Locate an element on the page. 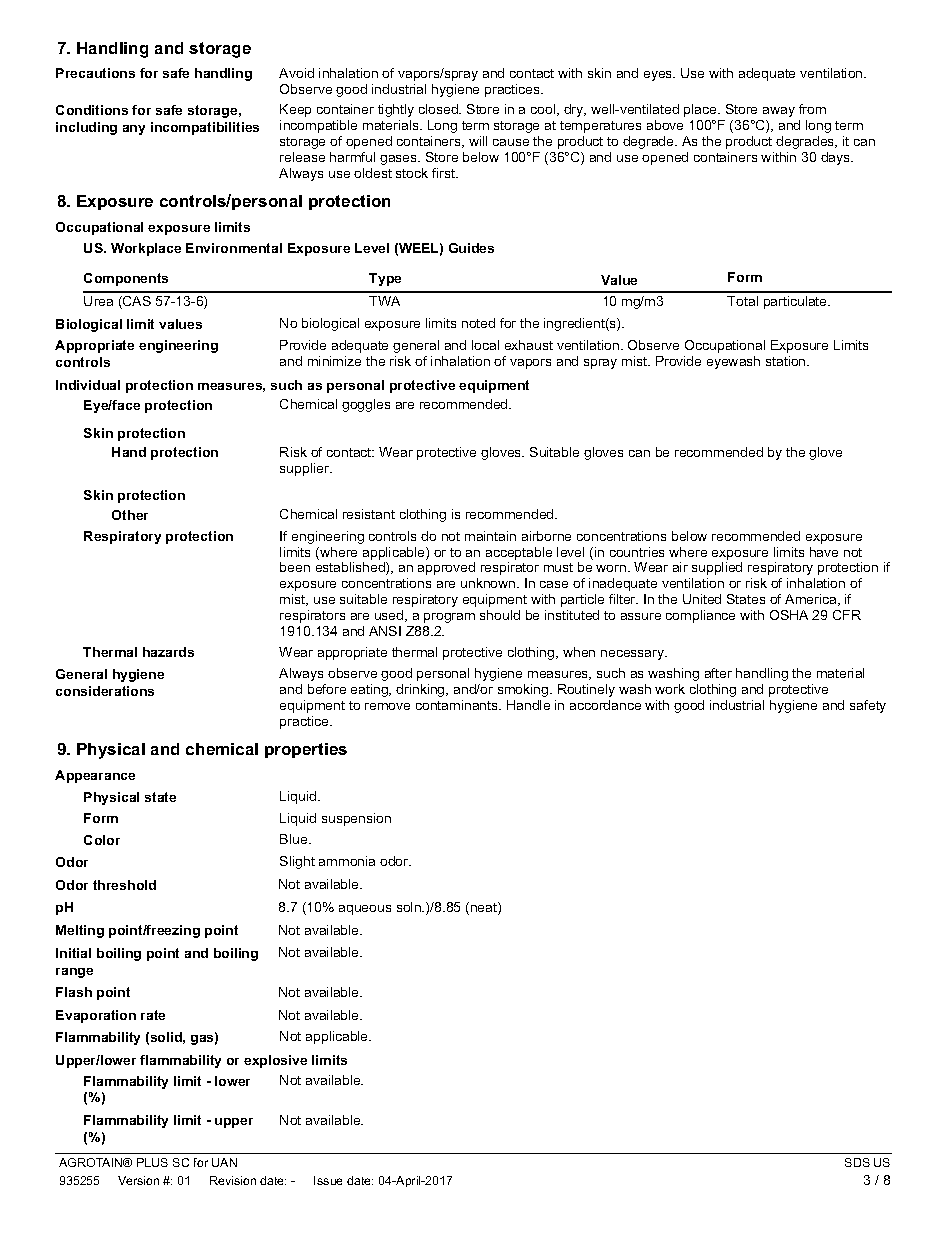 The height and width of the page is (1233, 952). closed is located at coordinates (439, 109).
